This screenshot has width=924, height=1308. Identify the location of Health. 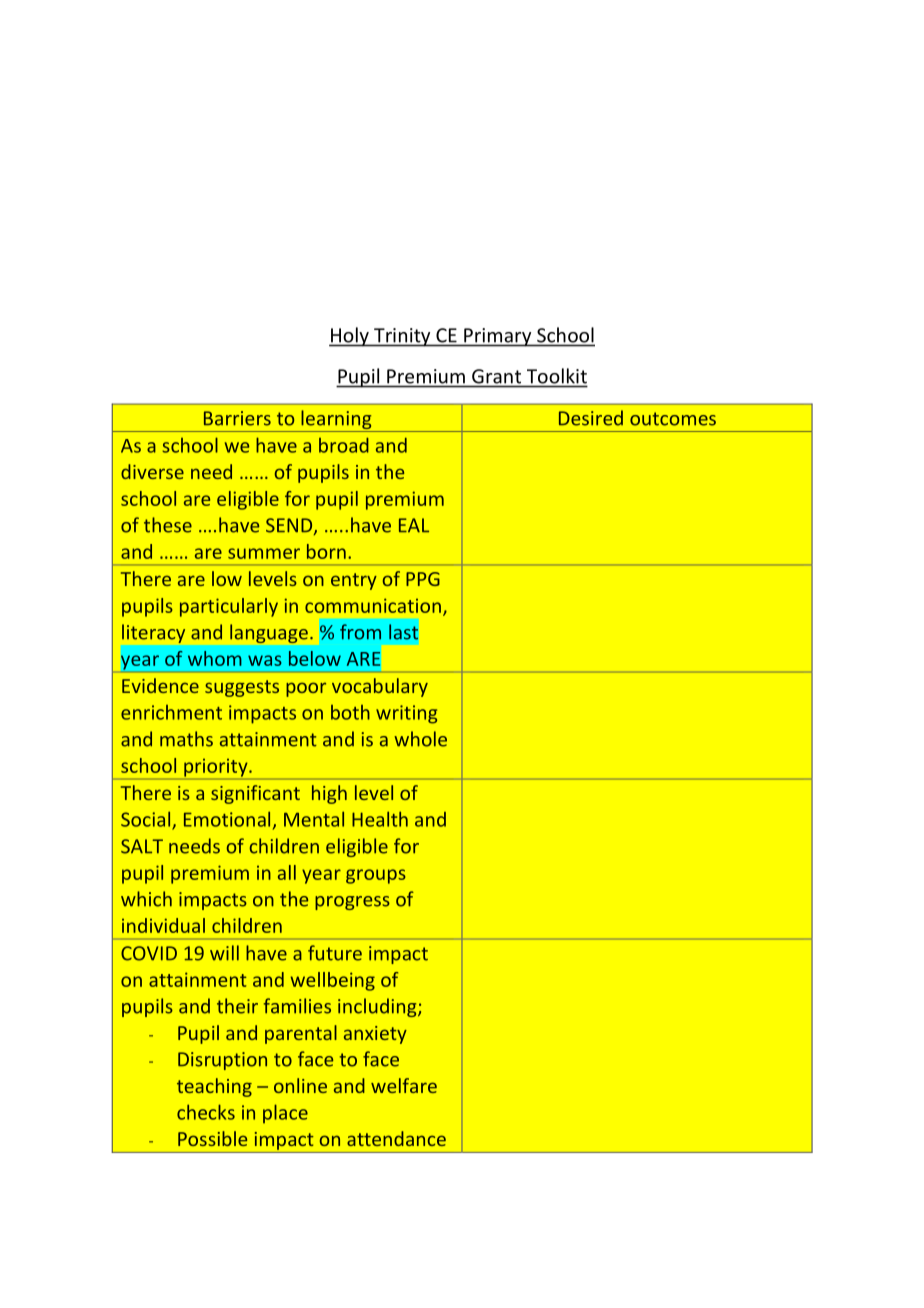
(380, 819).
